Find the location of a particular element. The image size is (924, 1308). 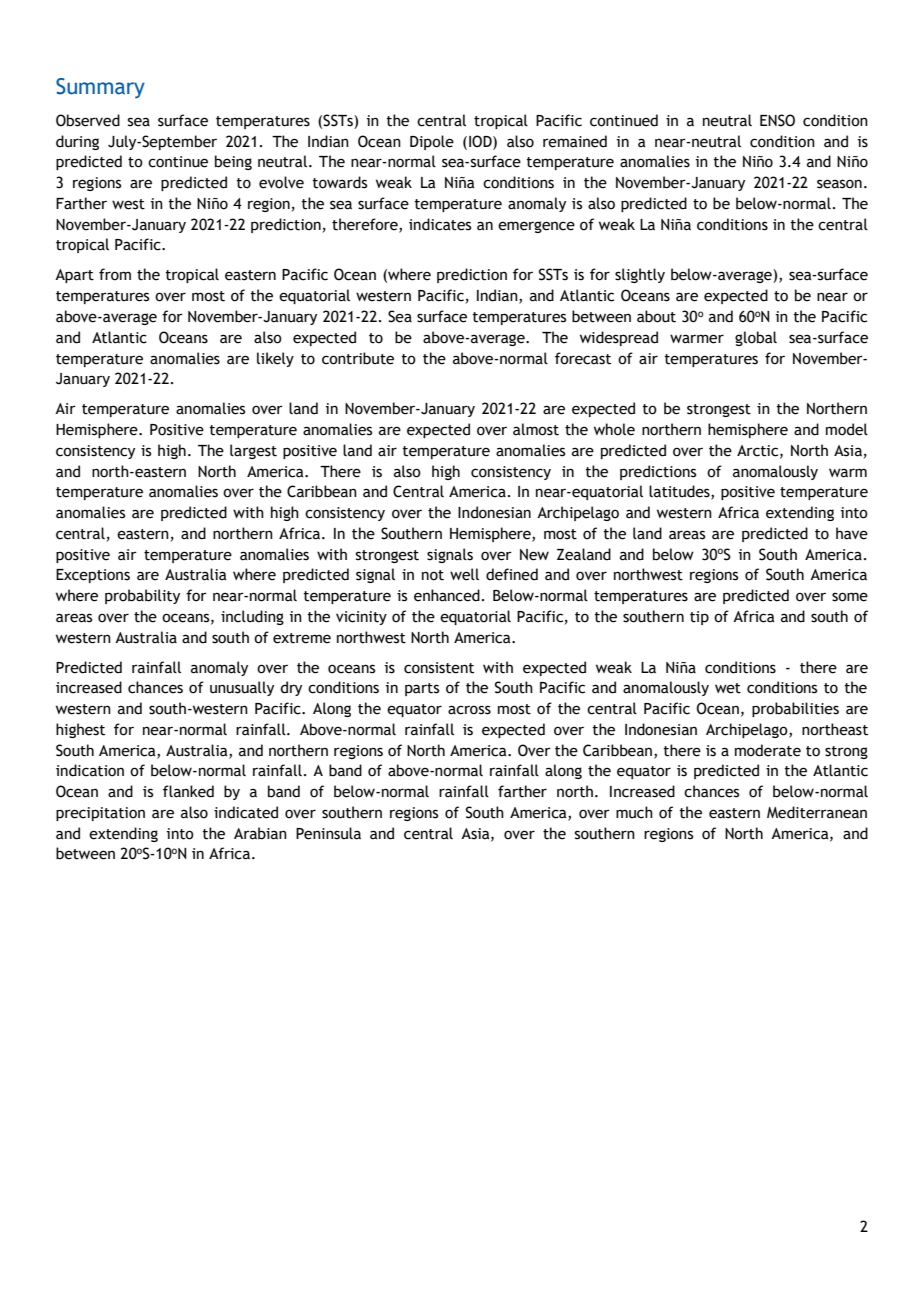

Peninsula is located at coordinates (328, 833).
